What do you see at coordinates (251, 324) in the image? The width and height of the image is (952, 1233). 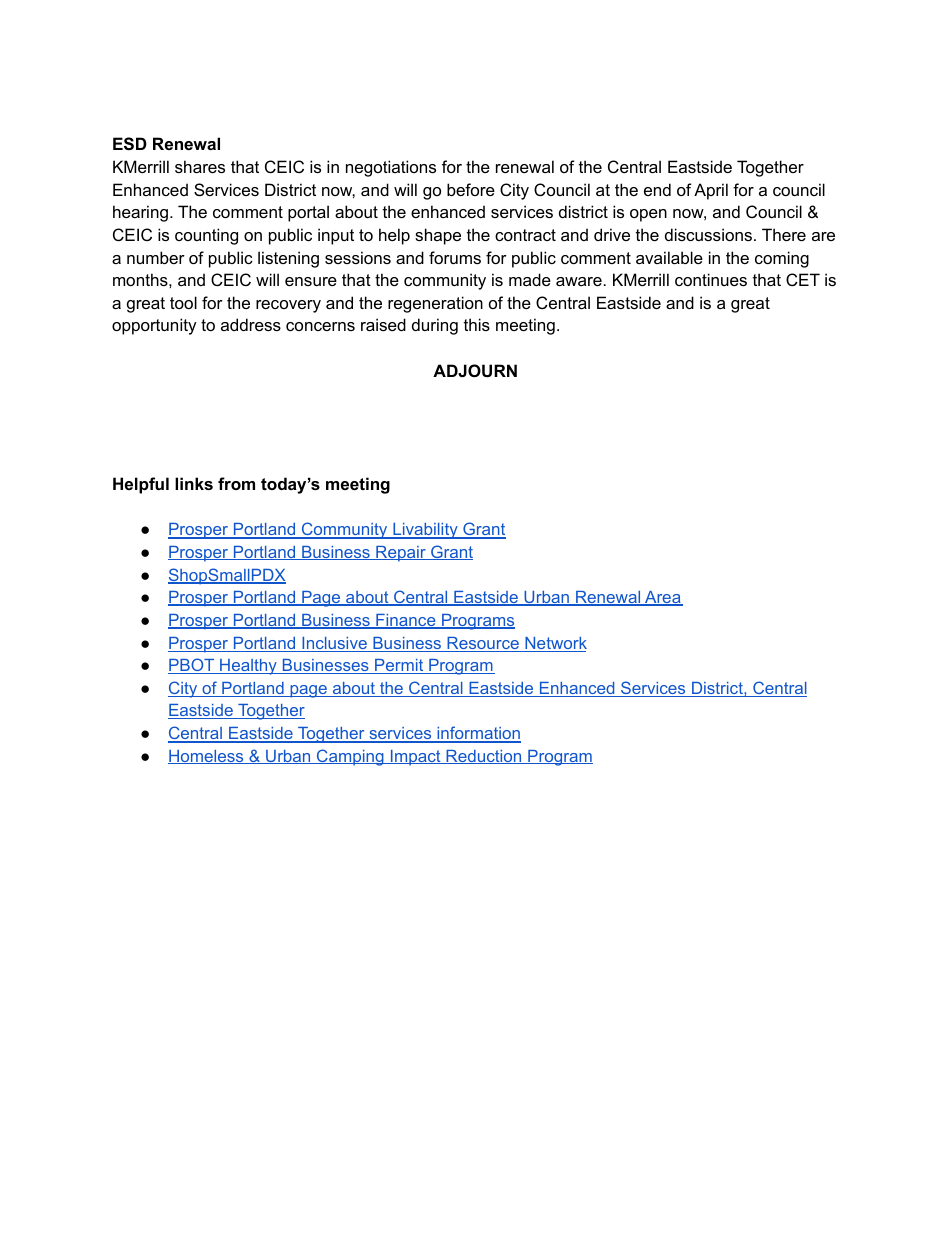 I see `address` at bounding box center [251, 324].
